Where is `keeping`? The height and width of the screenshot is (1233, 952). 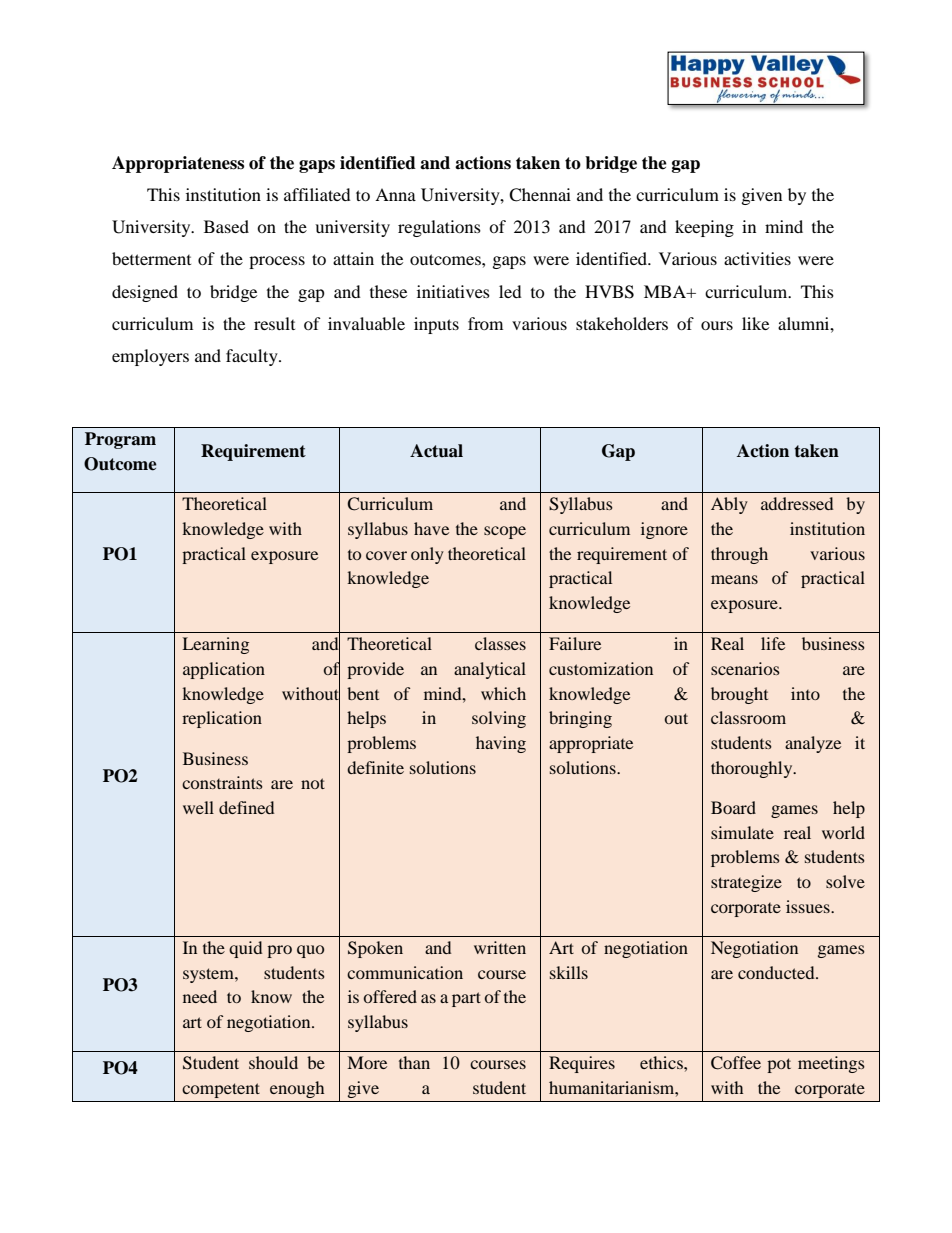
keeping is located at coordinates (704, 228).
